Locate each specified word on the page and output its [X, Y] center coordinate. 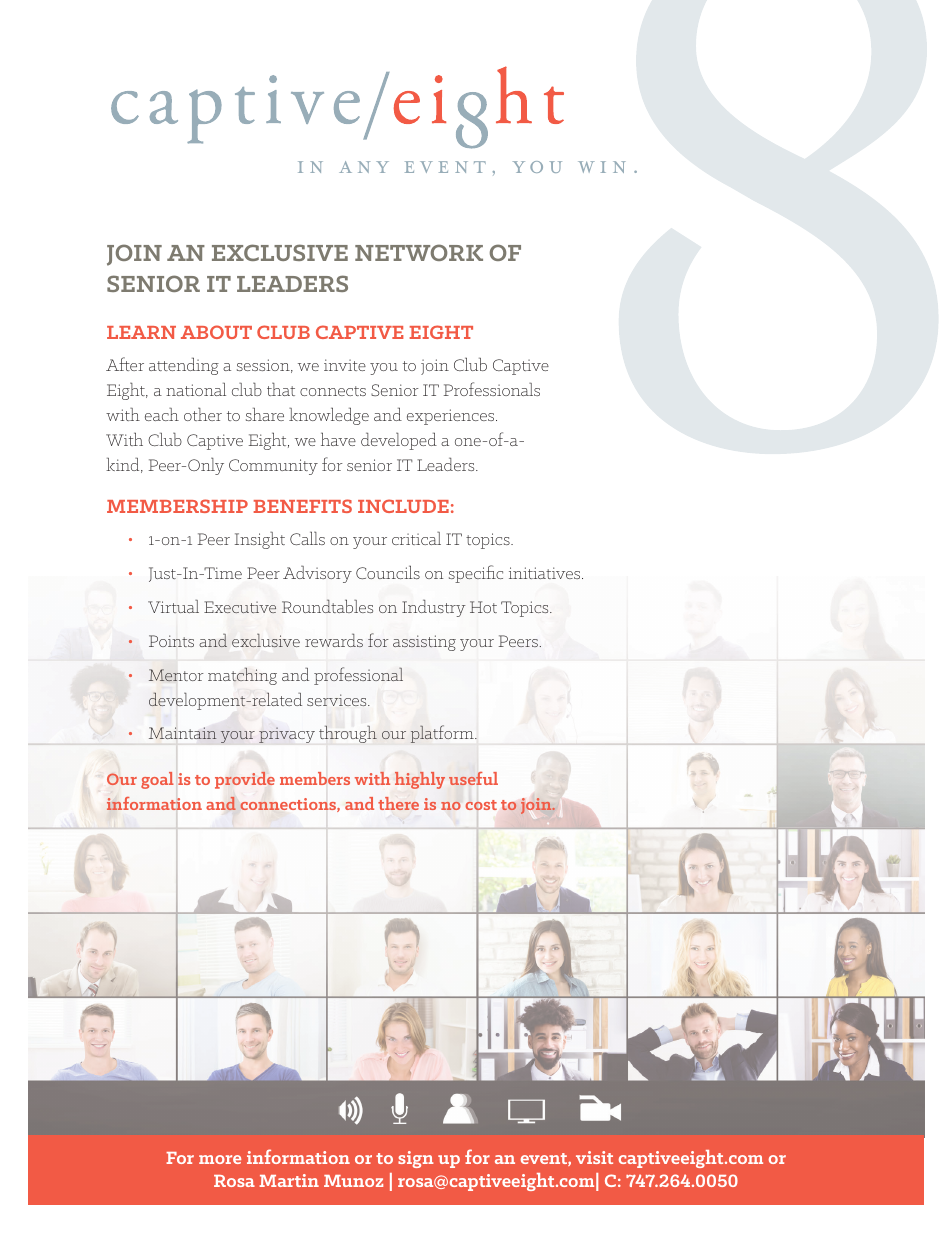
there [398, 803]
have [338, 439]
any [364, 167]
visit [594, 1157]
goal [157, 780]
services [338, 700]
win [602, 167]
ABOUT [216, 332]
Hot [483, 607]
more [220, 1159]
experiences [452, 417]
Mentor [176, 675]
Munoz [353, 1181]
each [162, 414]
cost [481, 805]
